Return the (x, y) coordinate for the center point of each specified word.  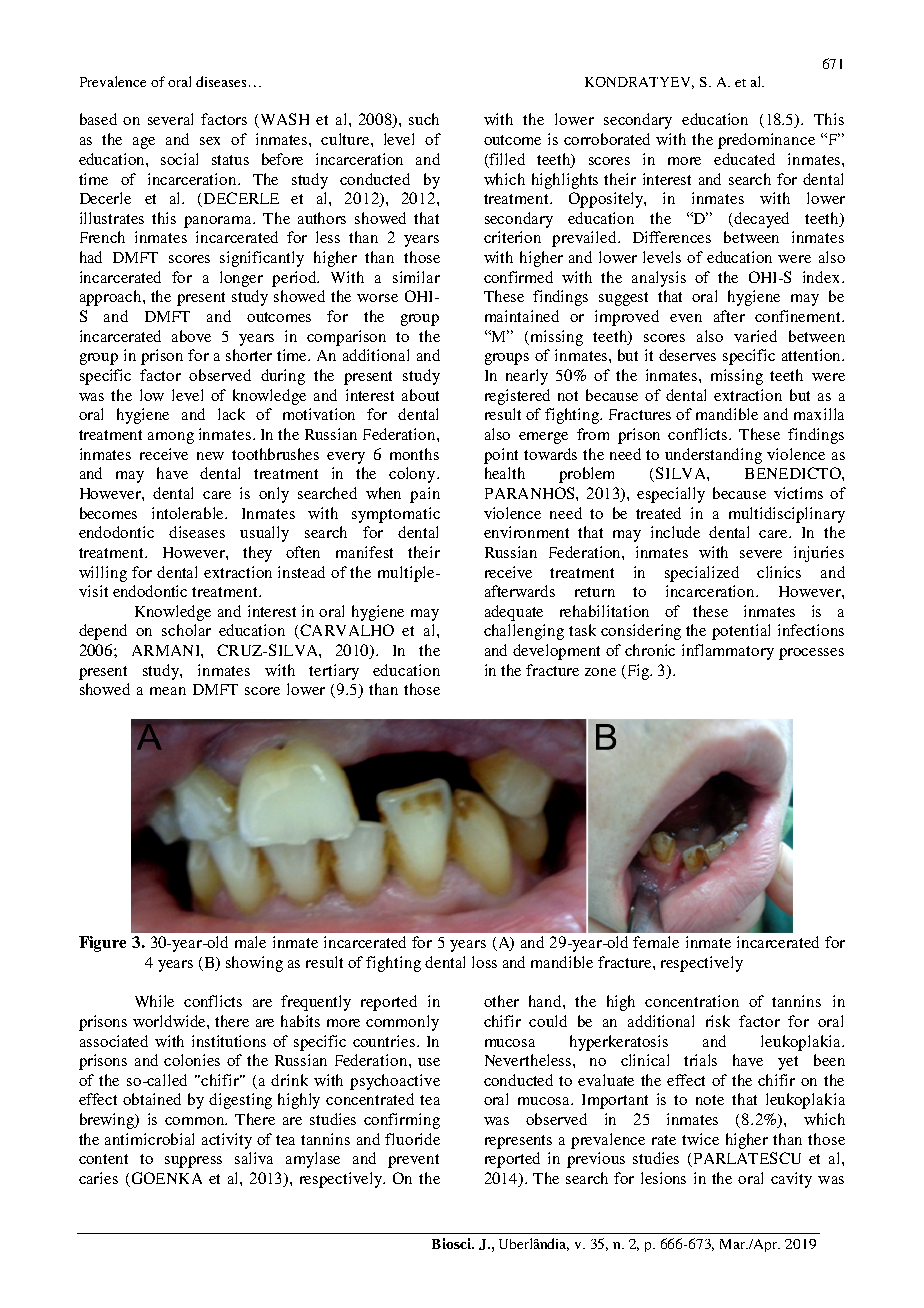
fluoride (412, 1139)
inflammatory (728, 652)
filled (507, 159)
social (179, 159)
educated (744, 159)
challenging (524, 632)
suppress (193, 1162)
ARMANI (167, 650)
